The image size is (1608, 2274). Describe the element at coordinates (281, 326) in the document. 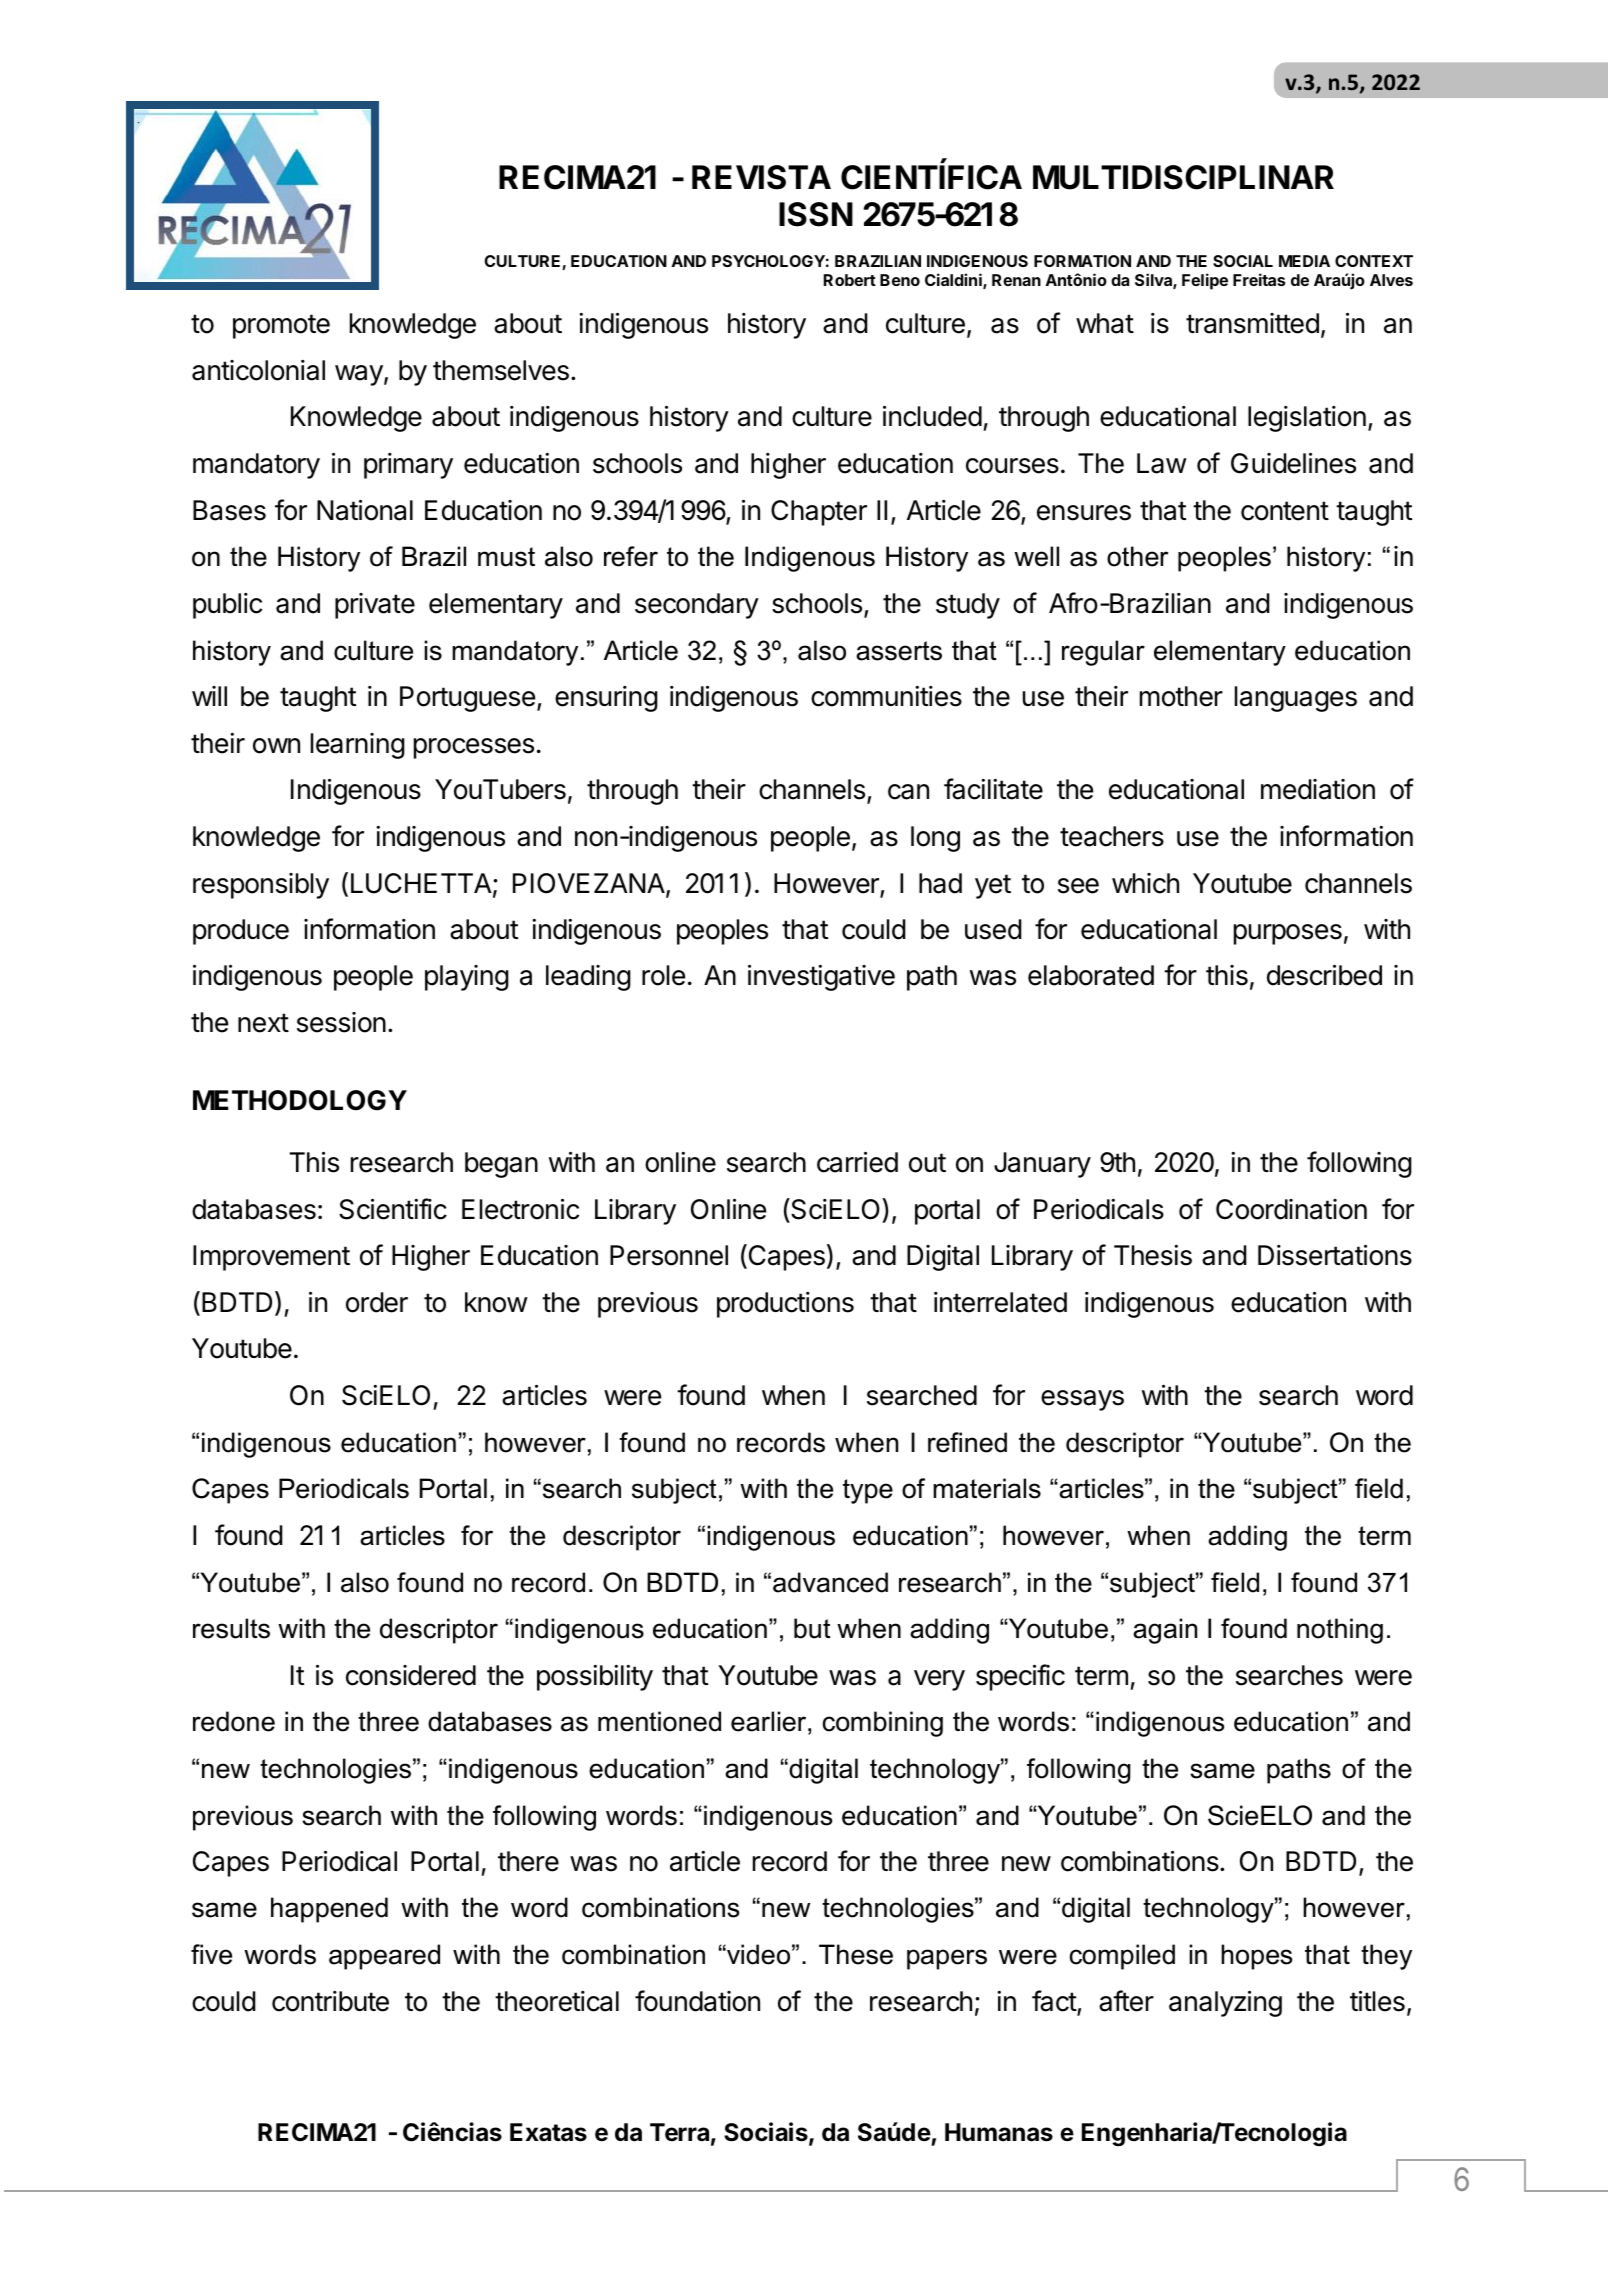

I see `promote` at that location.
